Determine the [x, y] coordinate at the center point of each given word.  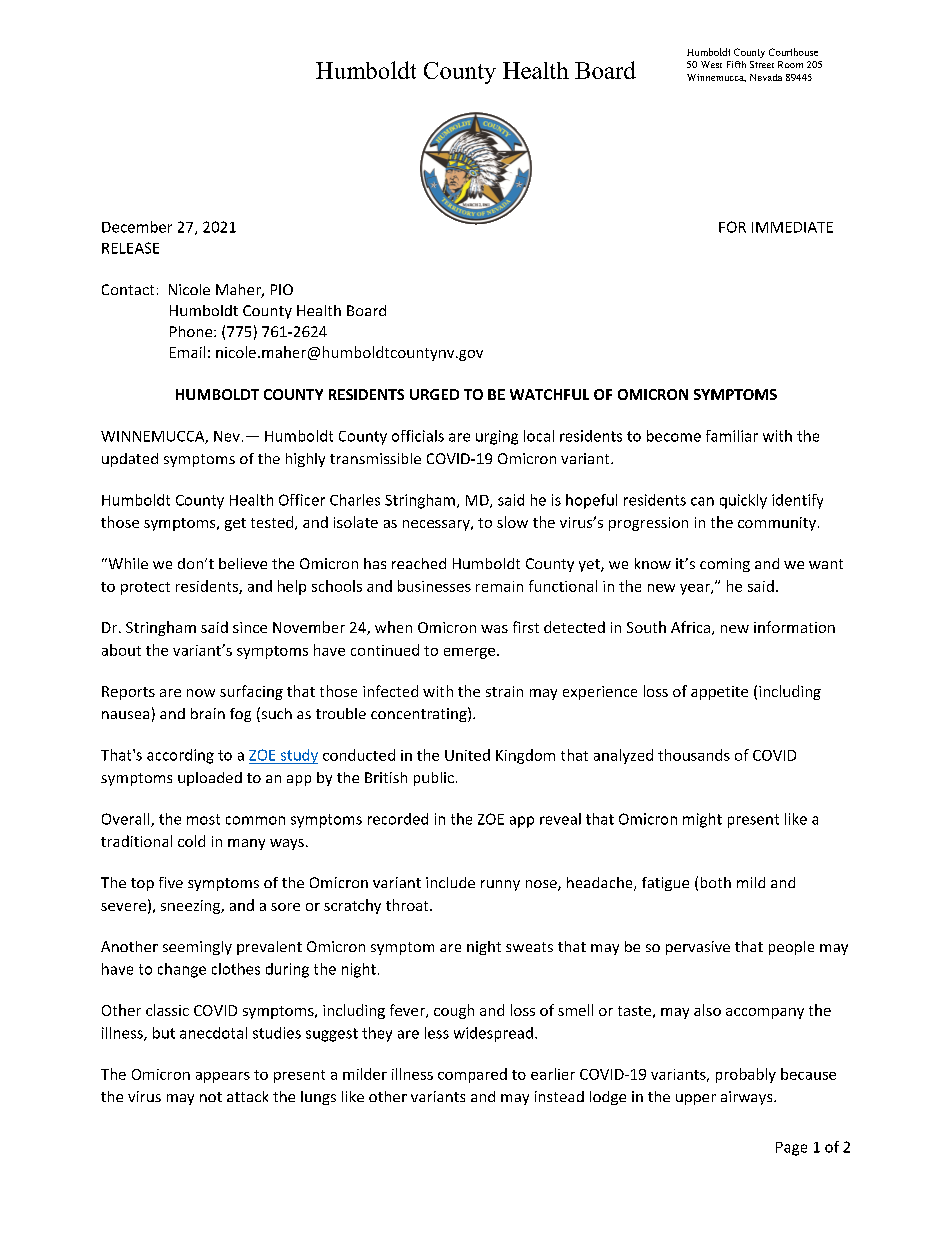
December [137, 227]
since [250, 627]
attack [247, 1096]
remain [499, 586]
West [711, 64]
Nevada [766, 77]
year [696, 589]
